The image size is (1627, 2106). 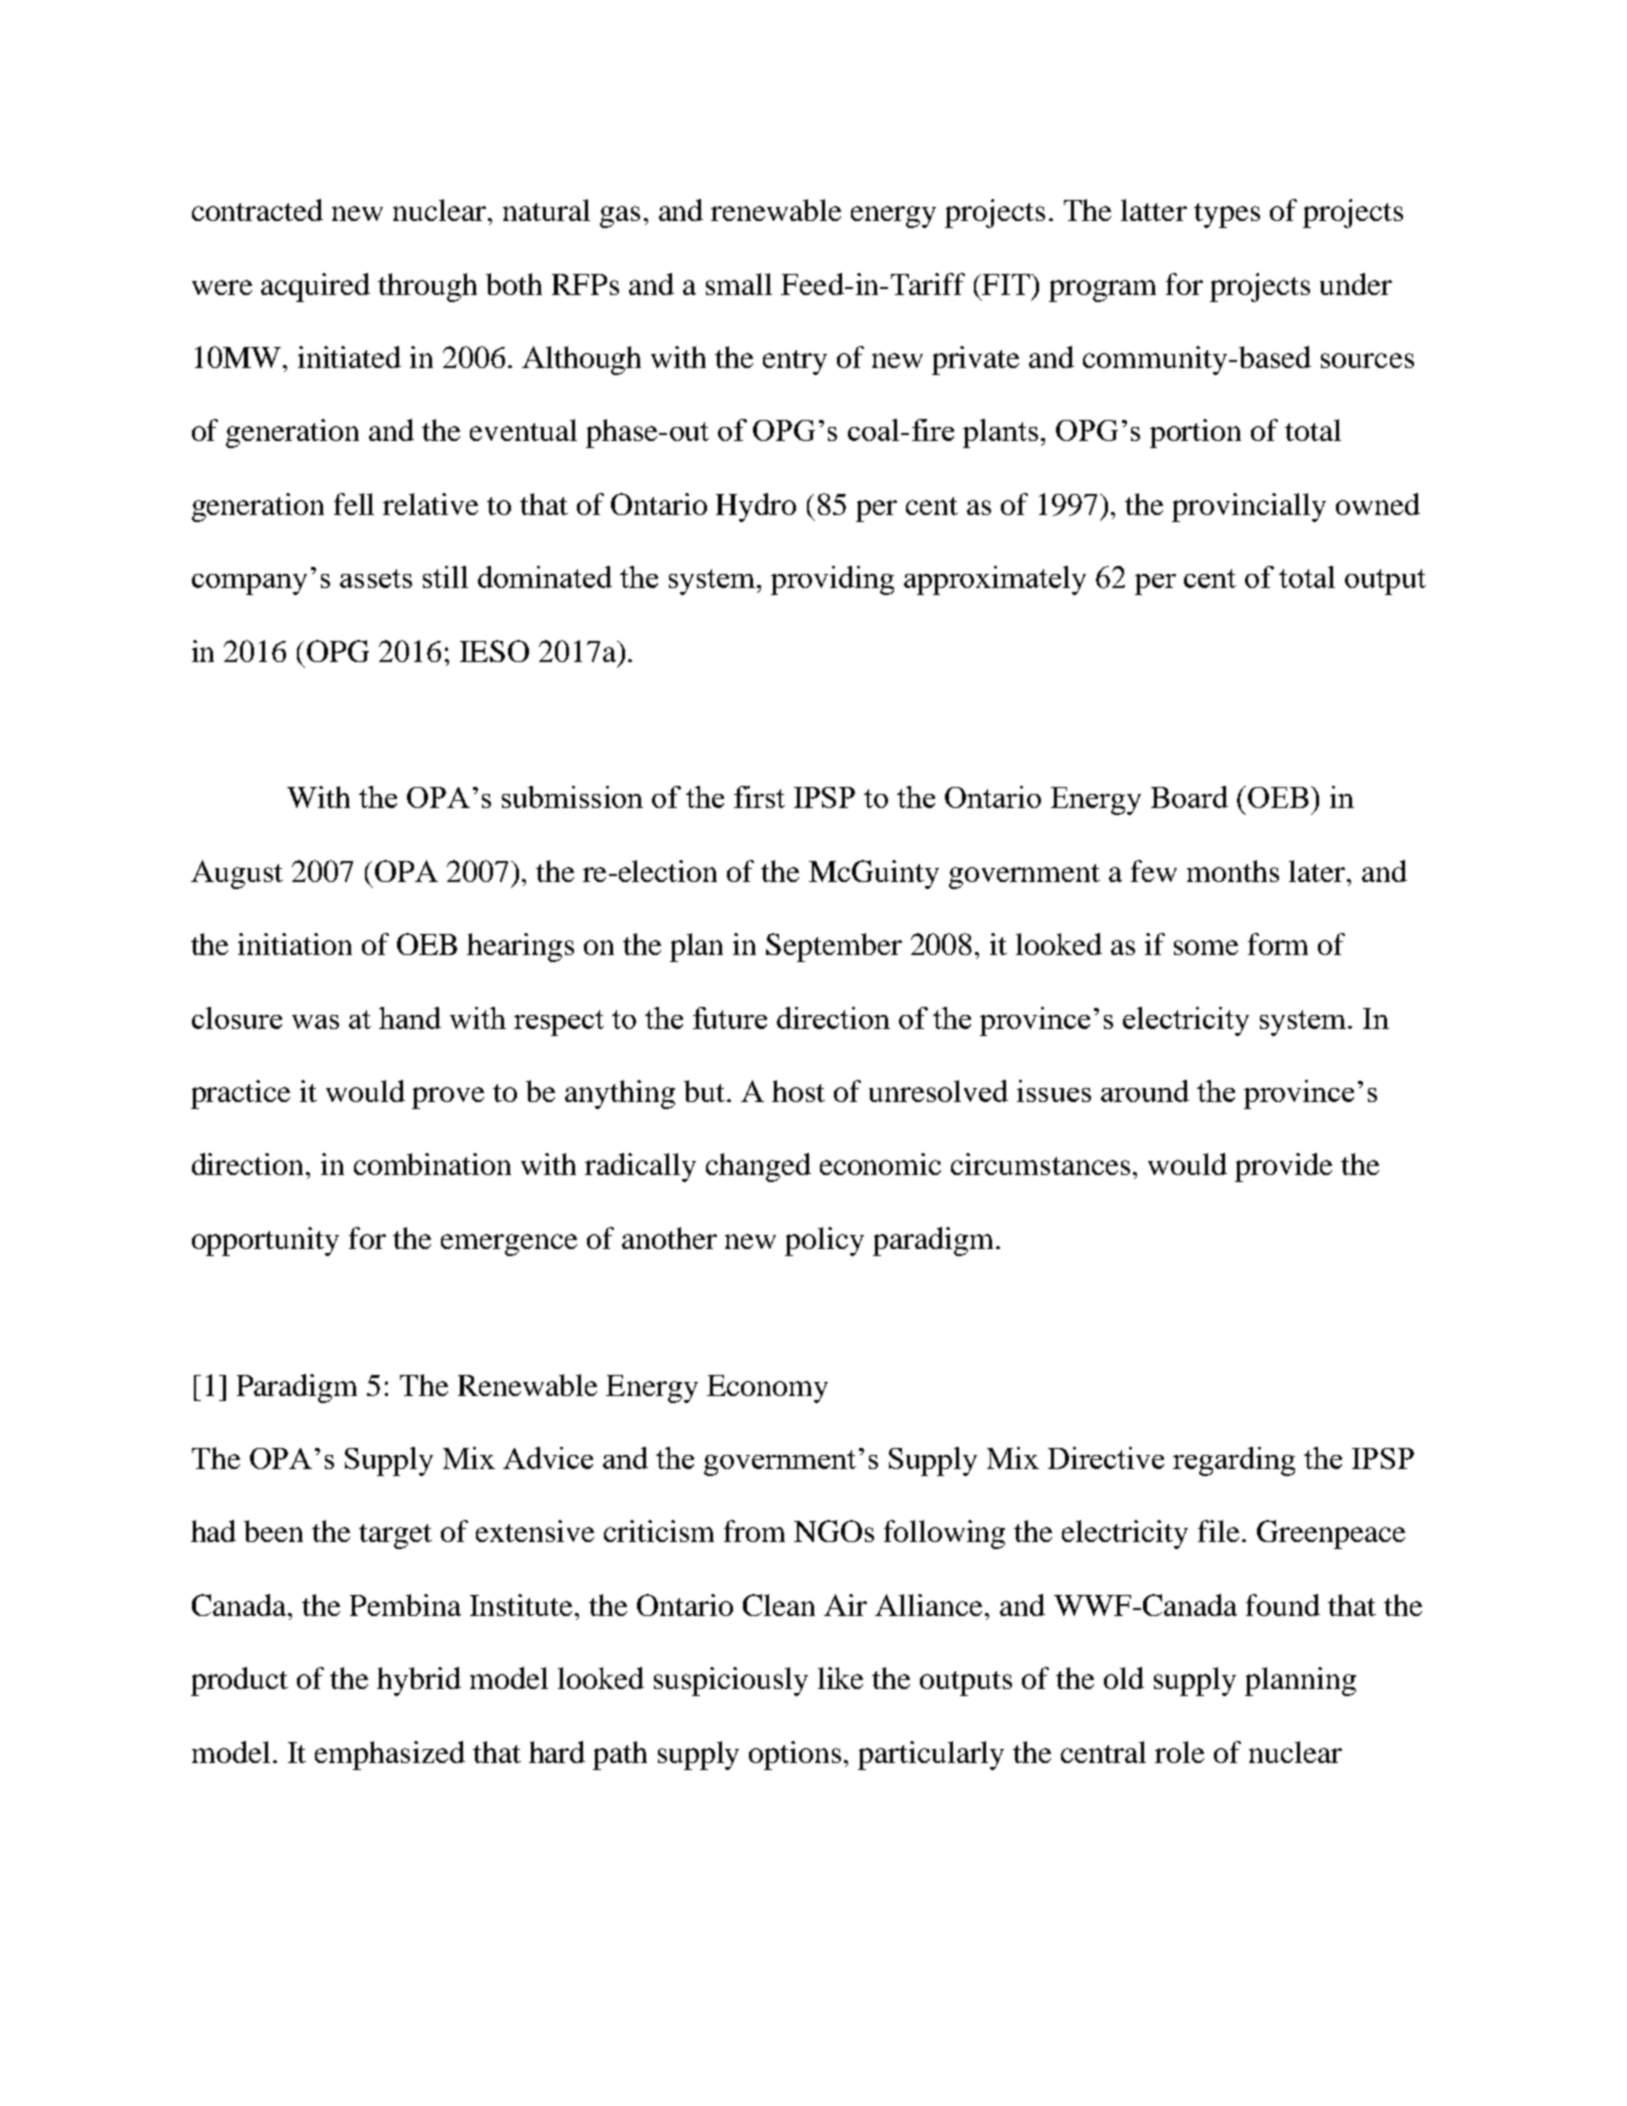 What do you see at coordinates (1227, 215) in the page?
I see `types` at bounding box center [1227, 215].
